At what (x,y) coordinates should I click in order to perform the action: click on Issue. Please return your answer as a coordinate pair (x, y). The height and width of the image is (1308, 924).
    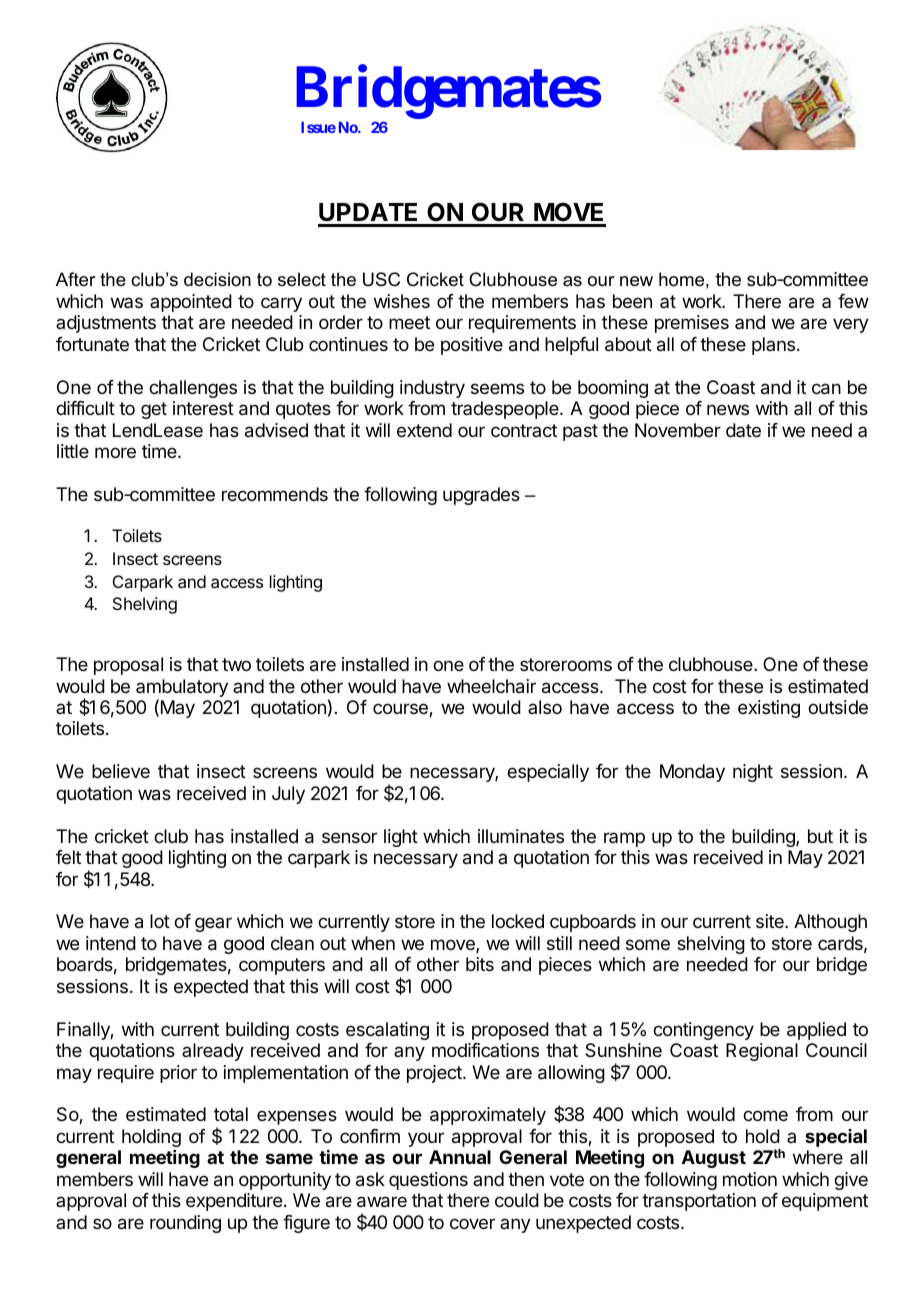
    Looking at the image, I should click on (318, 127).
